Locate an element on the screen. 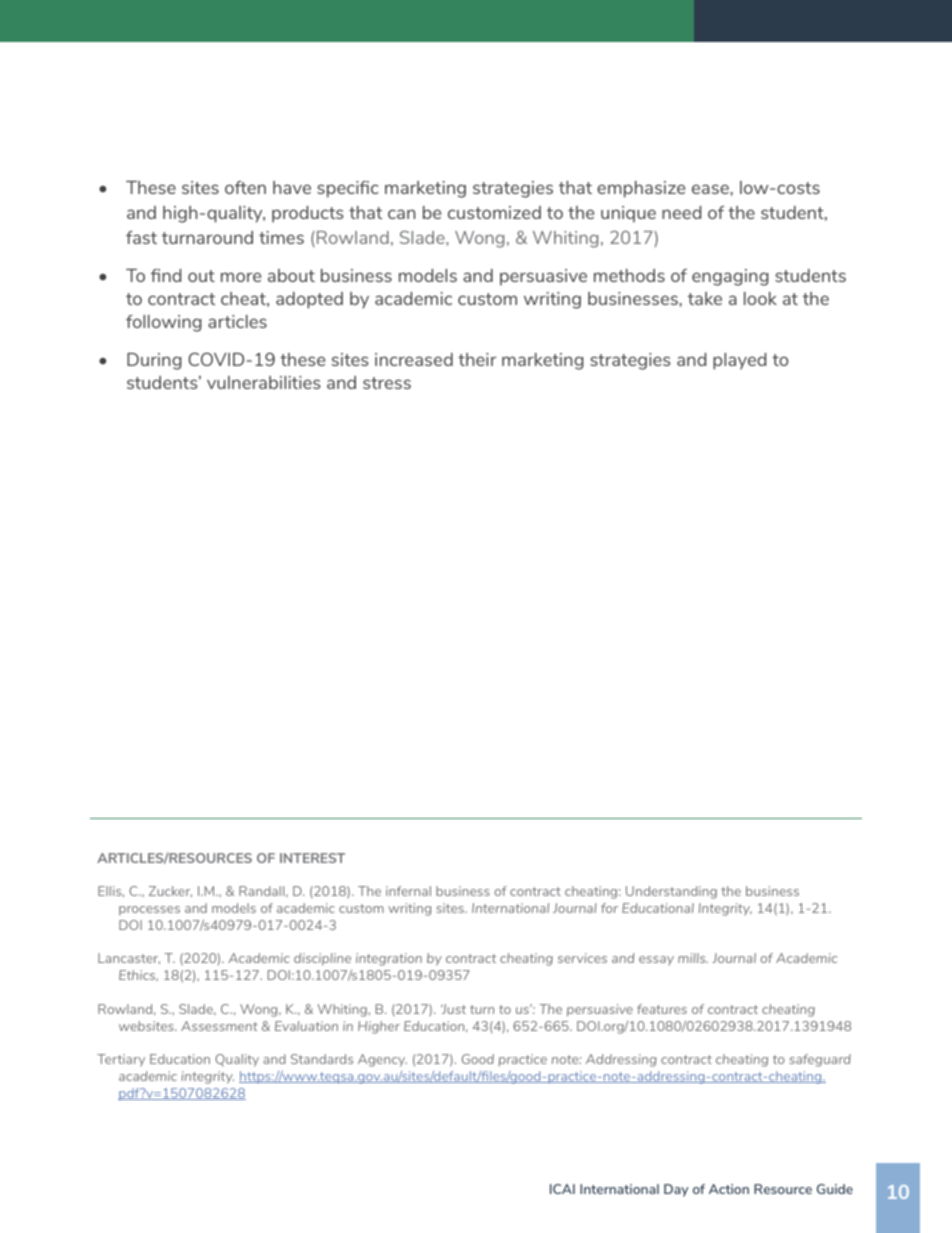 The height and width of the screenshot is (1233, 952). their is located at coordinates (477, 359).
